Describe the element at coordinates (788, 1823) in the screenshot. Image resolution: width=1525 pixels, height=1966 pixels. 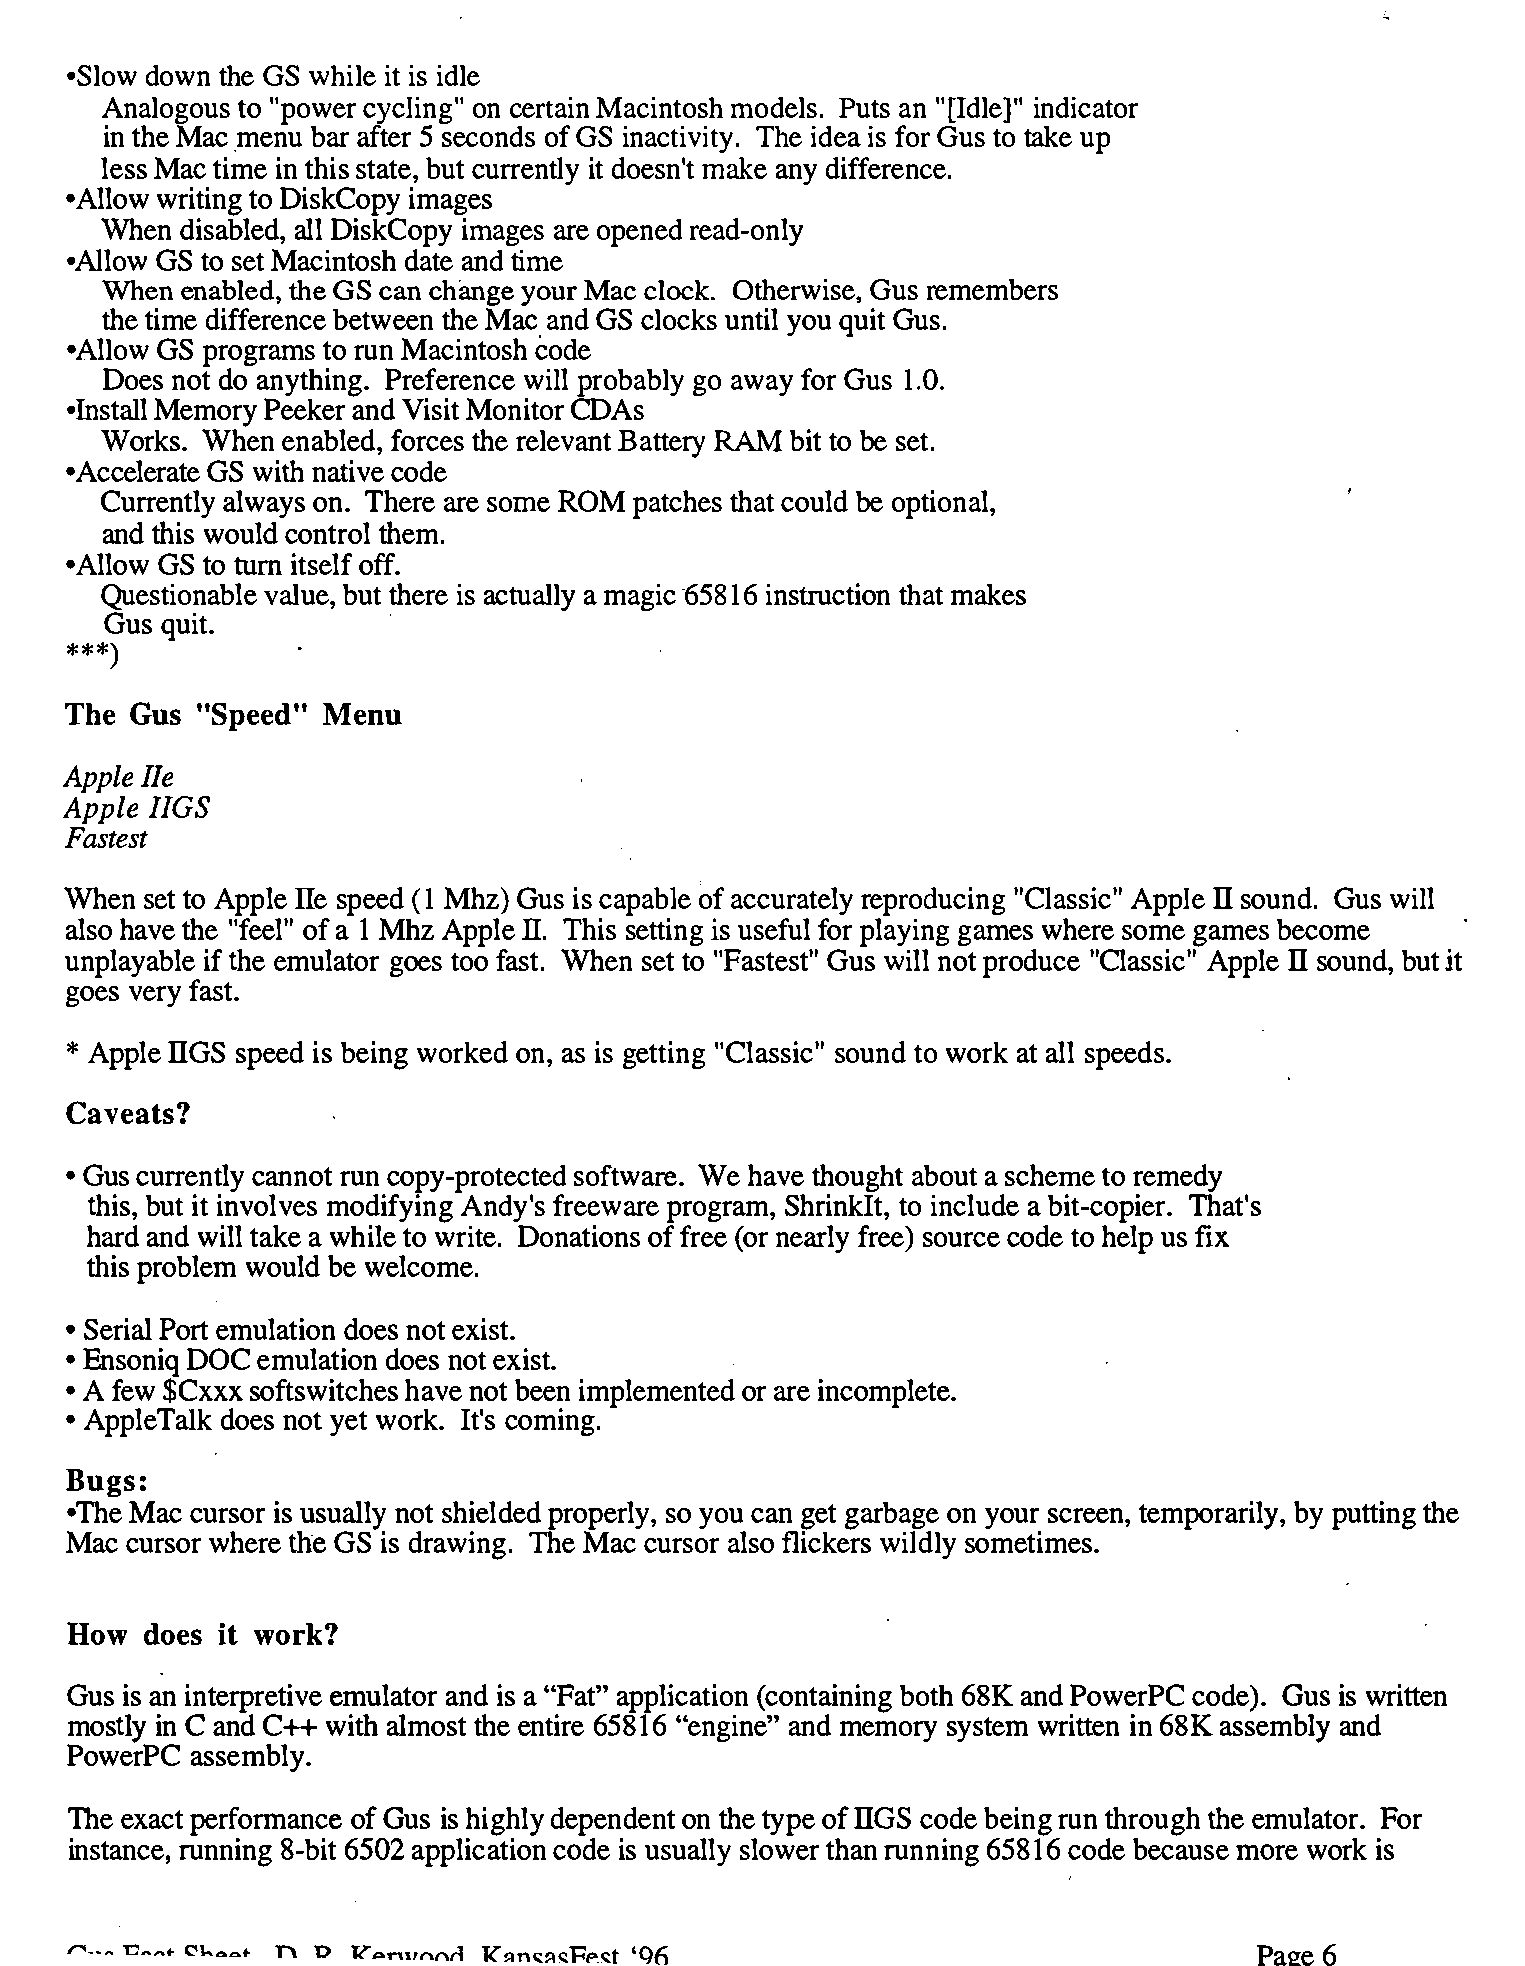
I see `type` at that location.
